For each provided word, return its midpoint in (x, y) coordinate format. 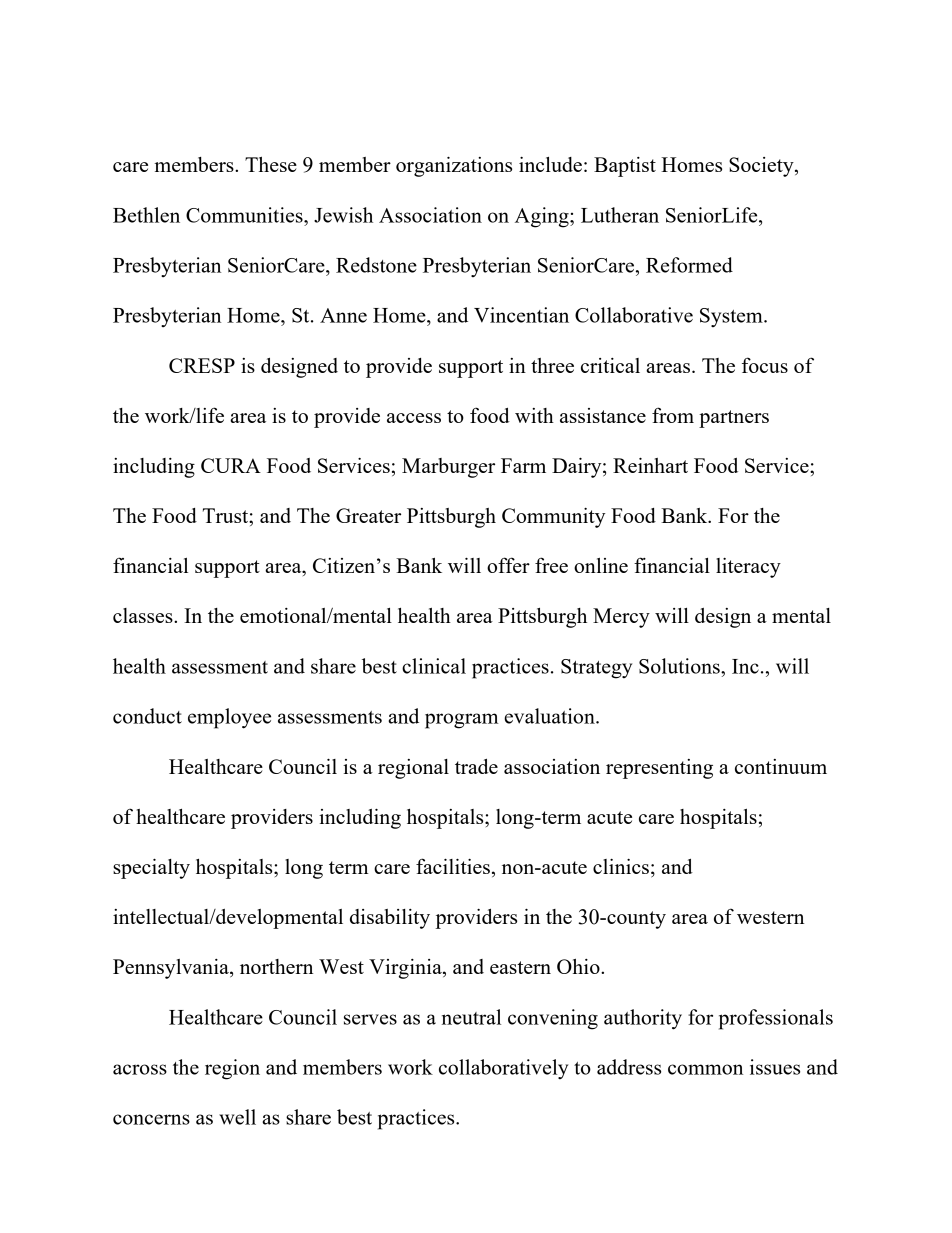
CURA (231, 465)
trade (476, 766)
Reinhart (650, 465)
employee (229, 718)
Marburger (448, 468)
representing (659, 769)
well (237, 1117)
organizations (454, 167)
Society (762, 167)
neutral (471, 1017)
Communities (245, 215)
